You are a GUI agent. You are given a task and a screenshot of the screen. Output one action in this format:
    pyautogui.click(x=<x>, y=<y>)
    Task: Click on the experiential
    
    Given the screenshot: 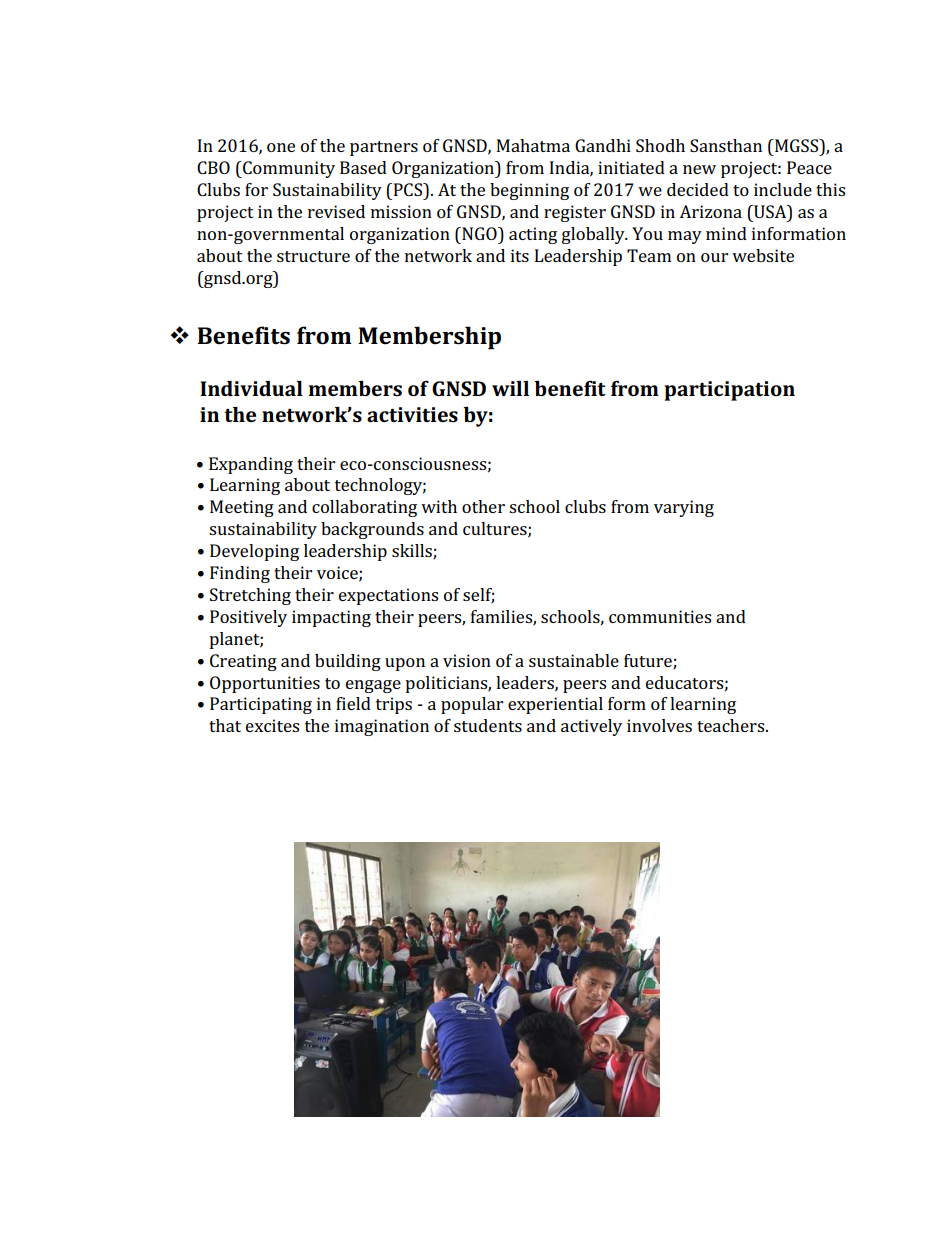 What is the action you would take?
    pyautogui.click(x=555, y=705)
